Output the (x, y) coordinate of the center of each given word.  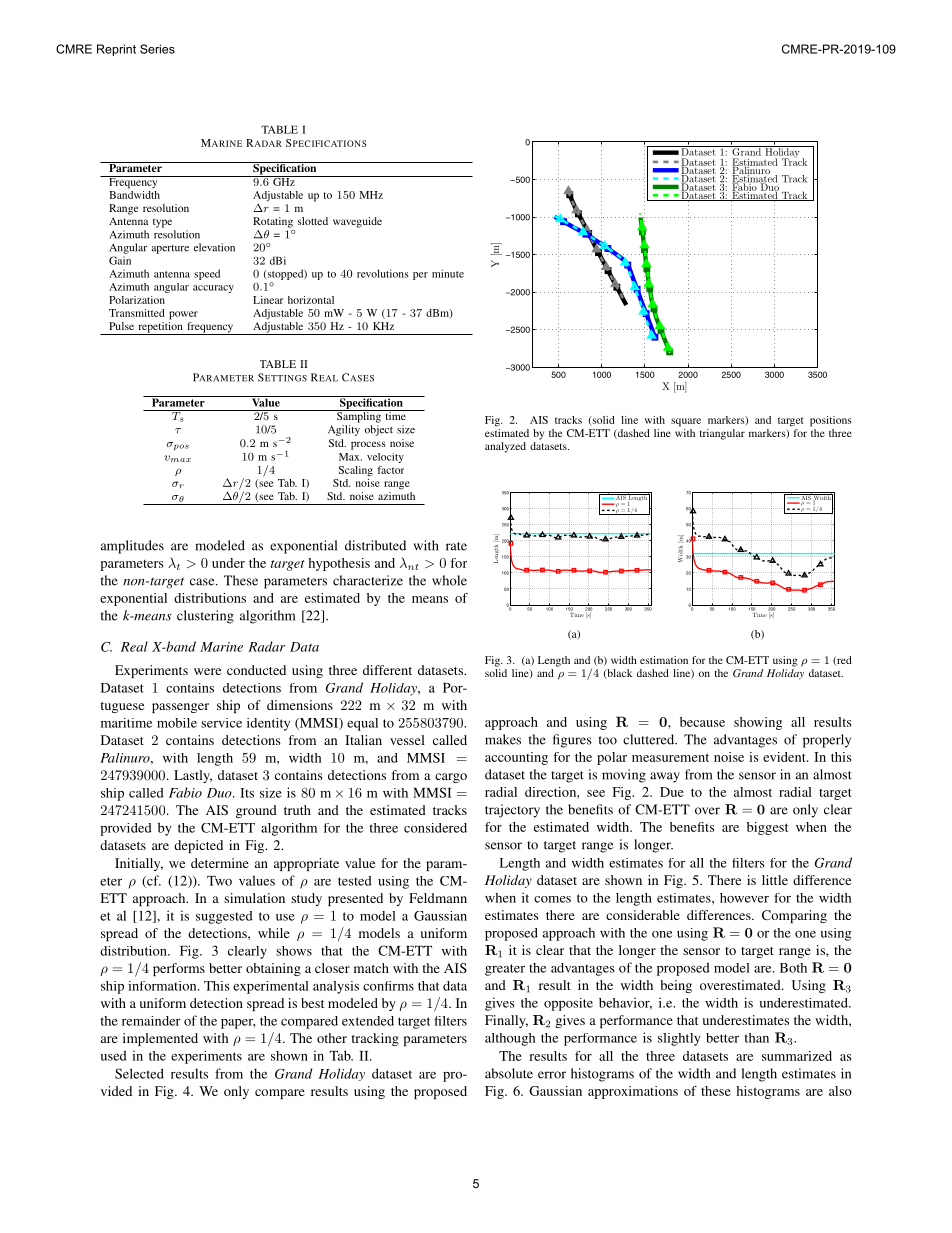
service (221, 723)
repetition (160, 328)
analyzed (505, 447)
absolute (509, 1073)
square (686, 422)
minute (448, 273)
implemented (160, 1039)
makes (503, 739)
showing (758, 723)
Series (157, 49)
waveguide (357, 222)
